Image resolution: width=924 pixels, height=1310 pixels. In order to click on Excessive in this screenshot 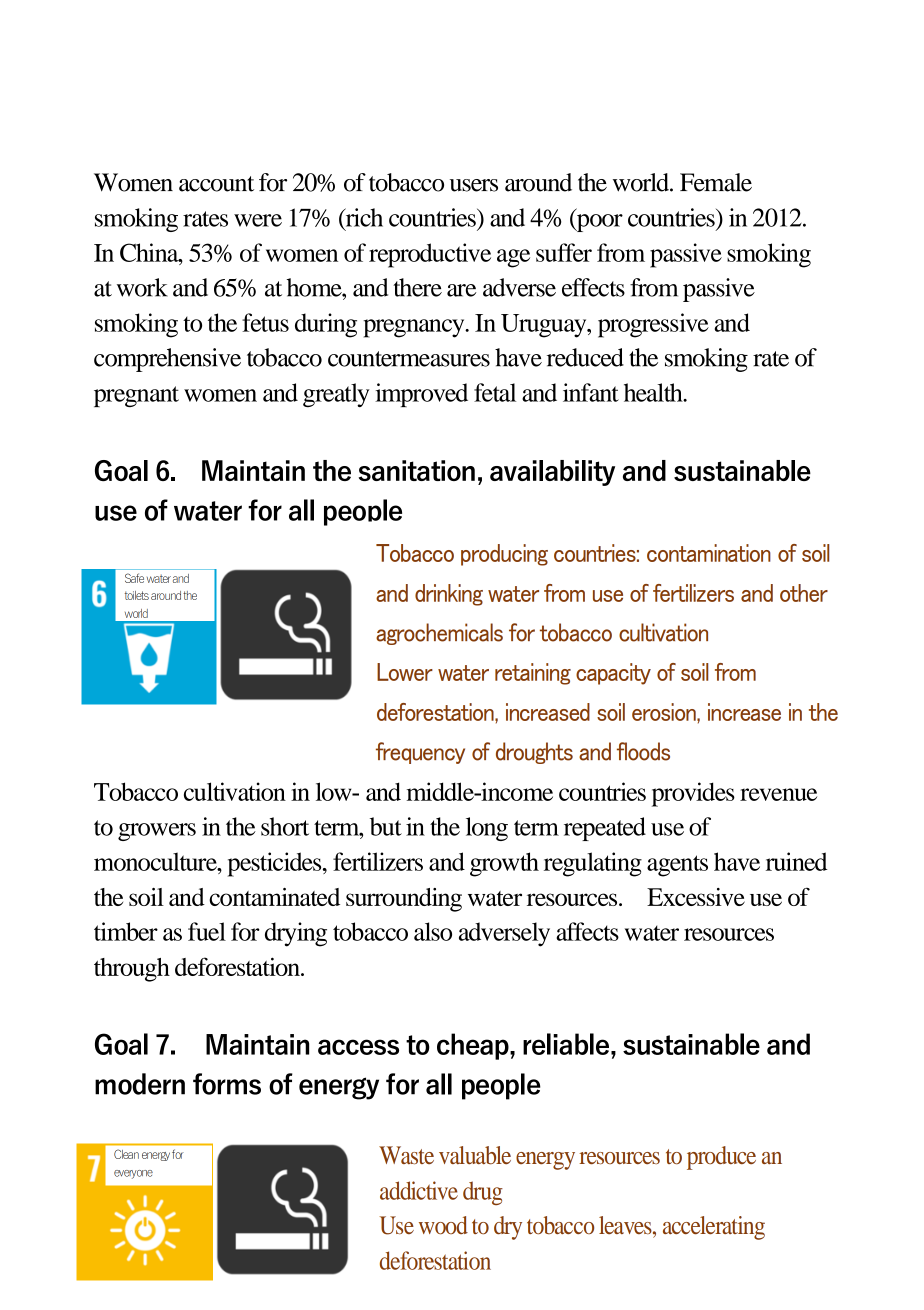, I will do `click(696, 897)`.
